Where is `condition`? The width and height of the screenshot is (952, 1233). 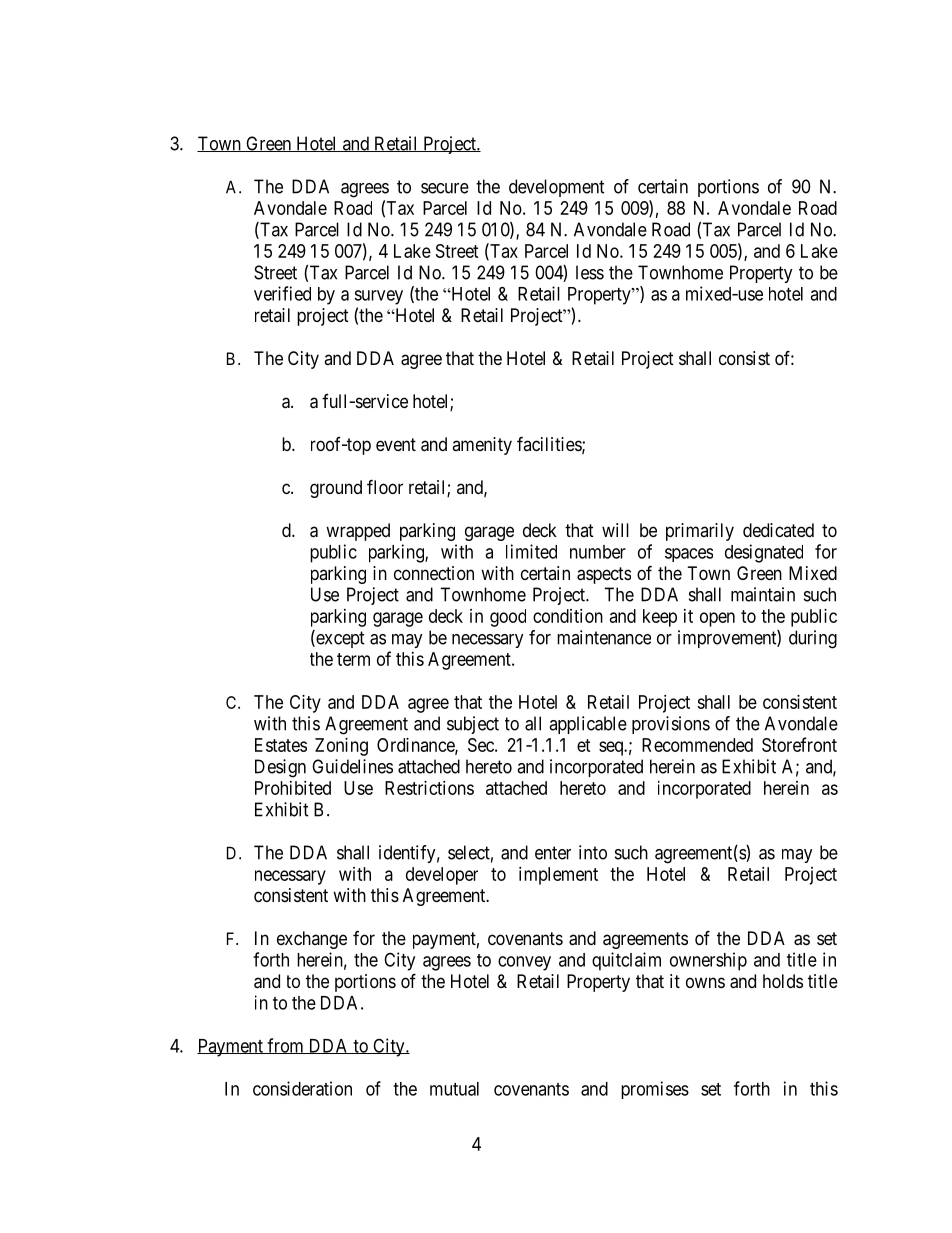 condition is located at coordinates (568, 616).
